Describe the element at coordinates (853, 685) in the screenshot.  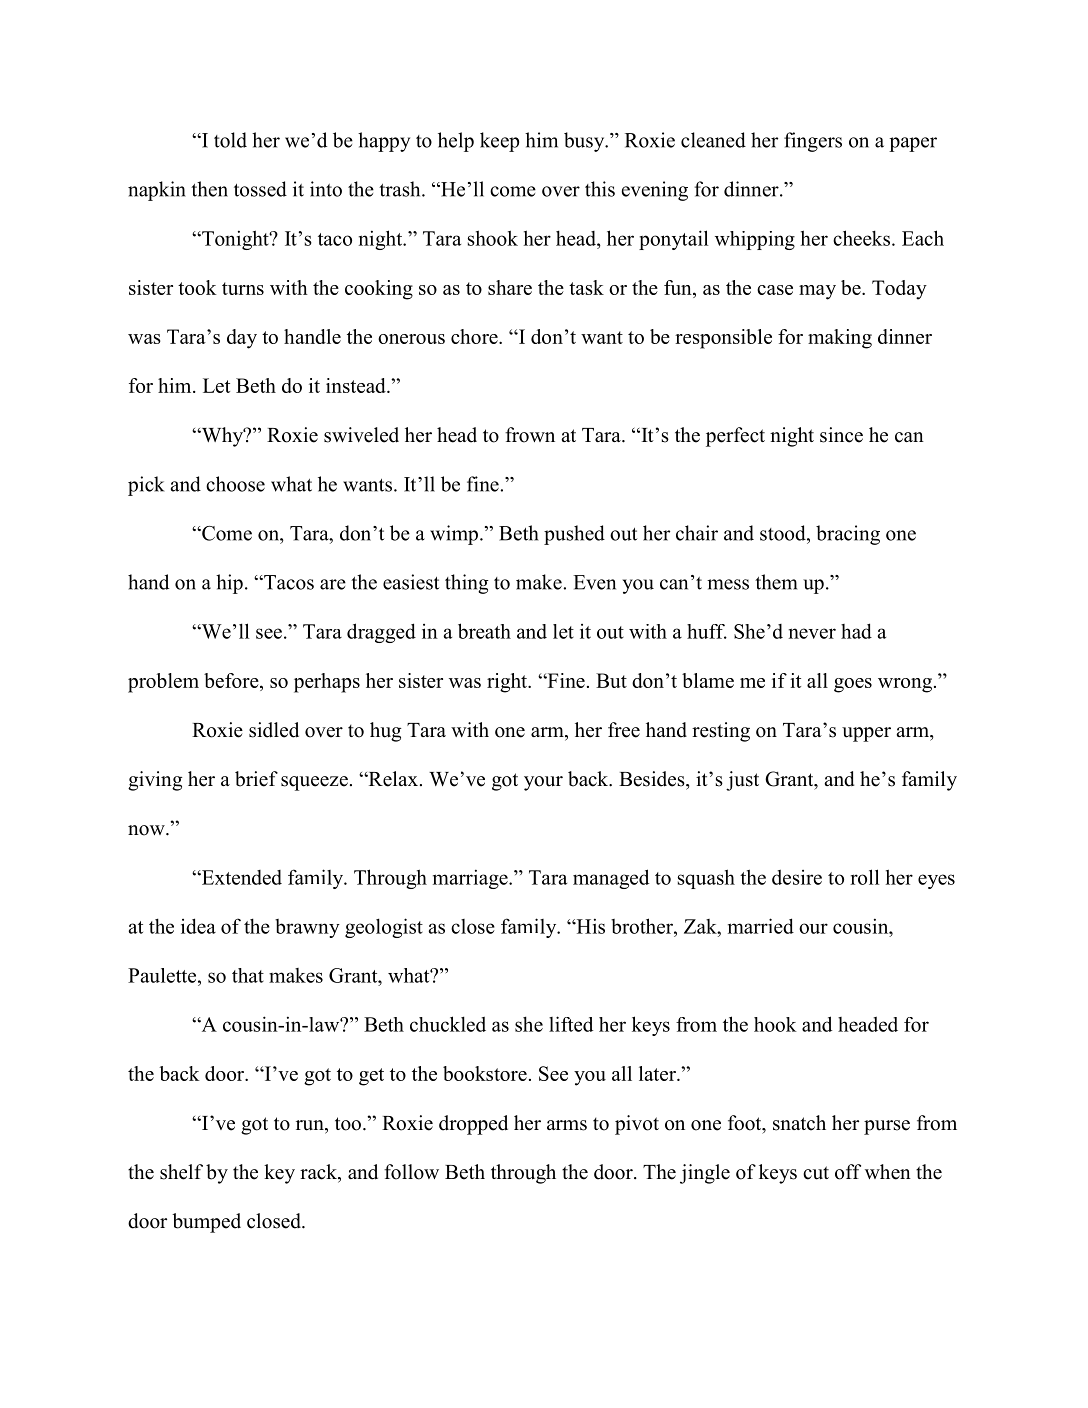
I see `goes` at that location.
